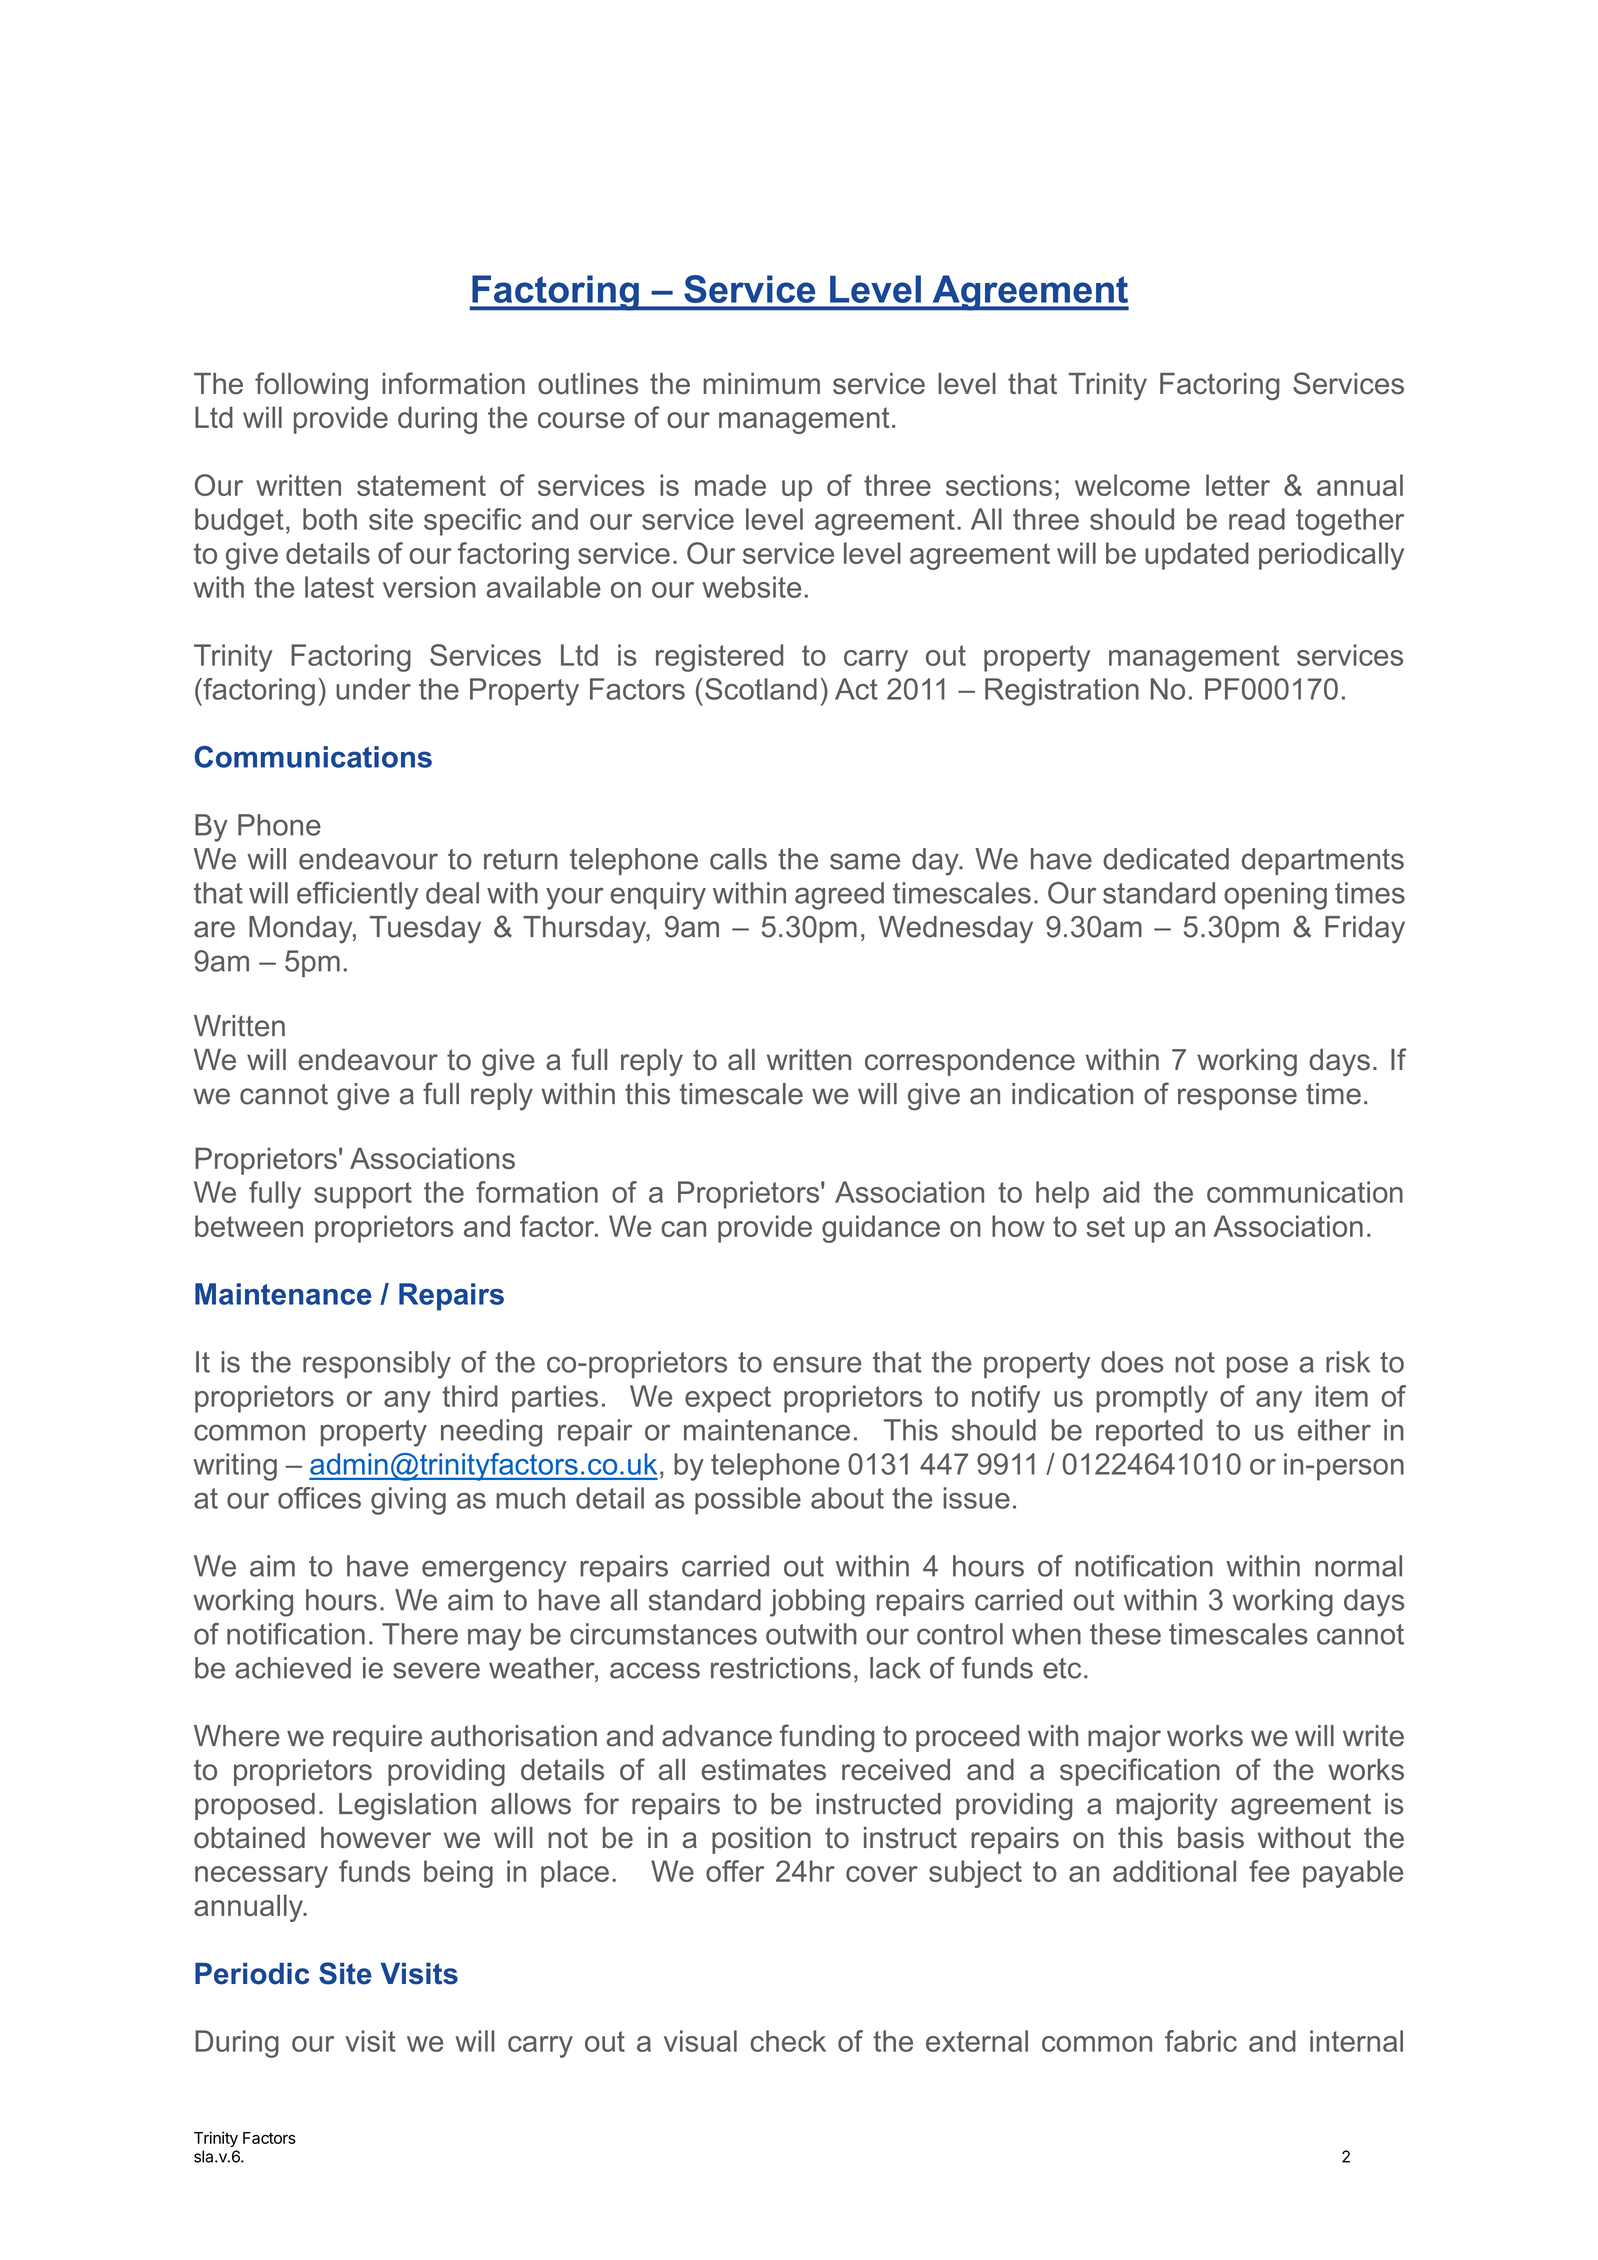  I want to click on guidance, so click(881, 1229).
